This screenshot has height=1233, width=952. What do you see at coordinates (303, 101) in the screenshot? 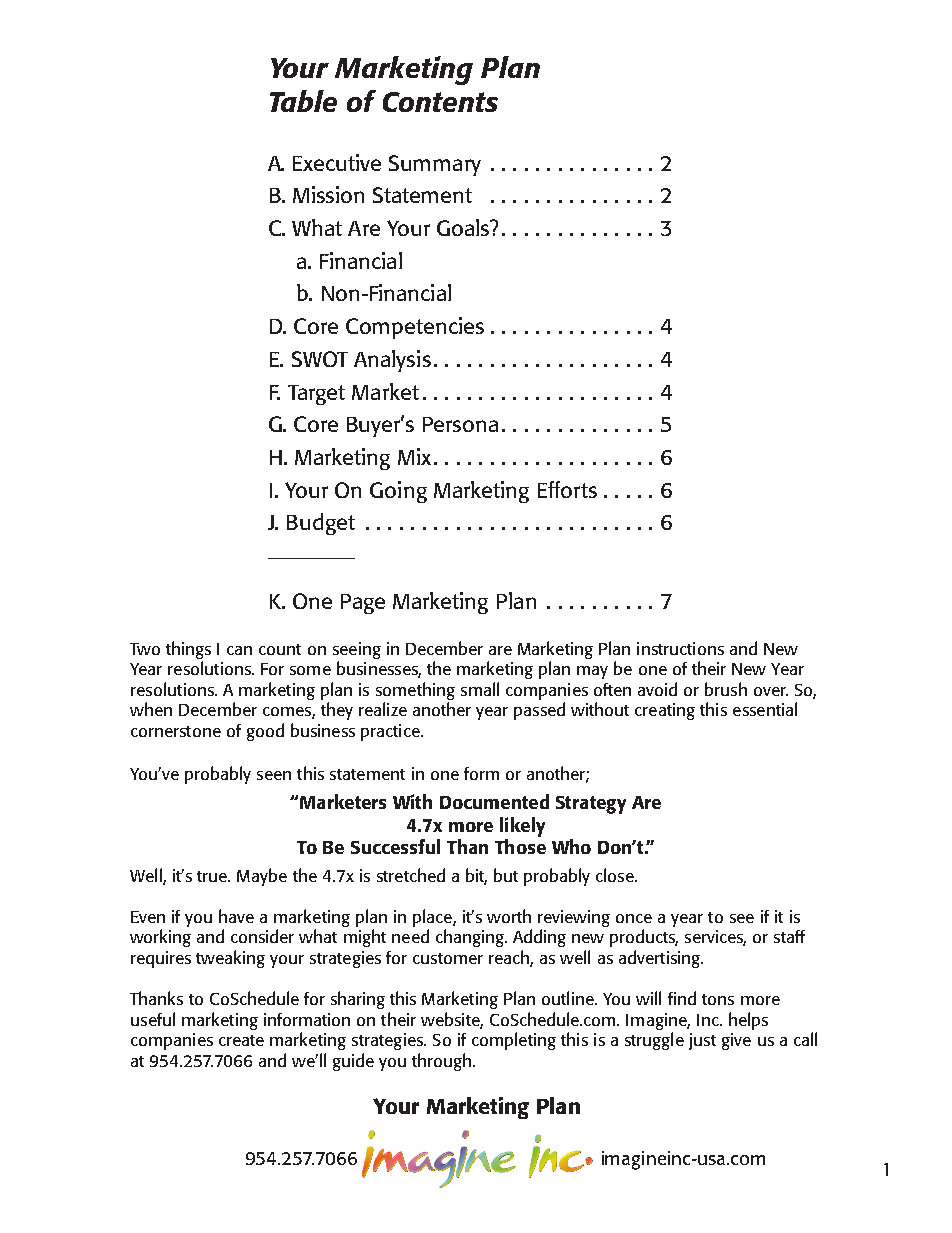
I see `Table` at bounding box center [303, 101].
